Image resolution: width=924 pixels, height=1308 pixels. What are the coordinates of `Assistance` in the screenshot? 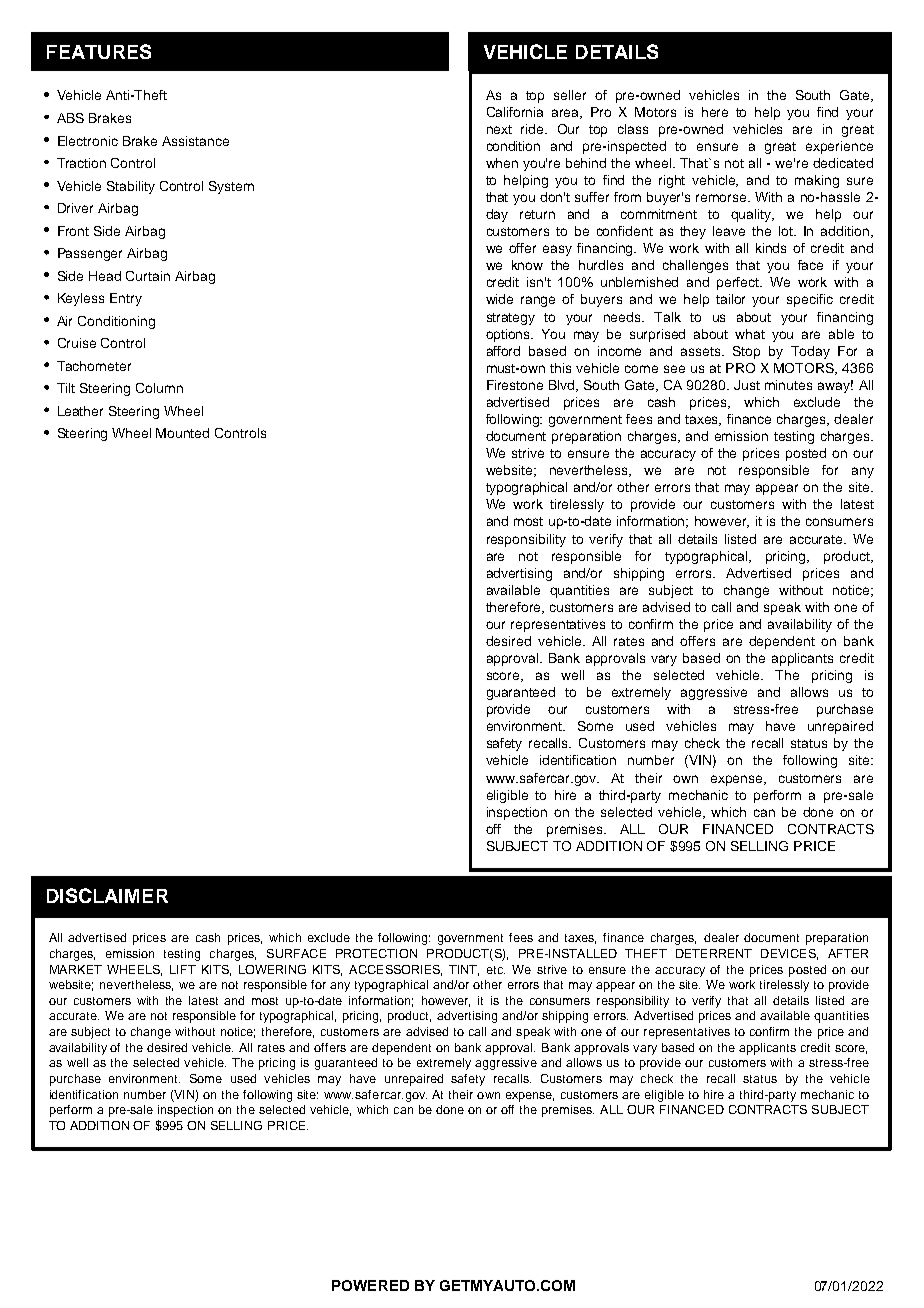 It's located at (195, 141).
